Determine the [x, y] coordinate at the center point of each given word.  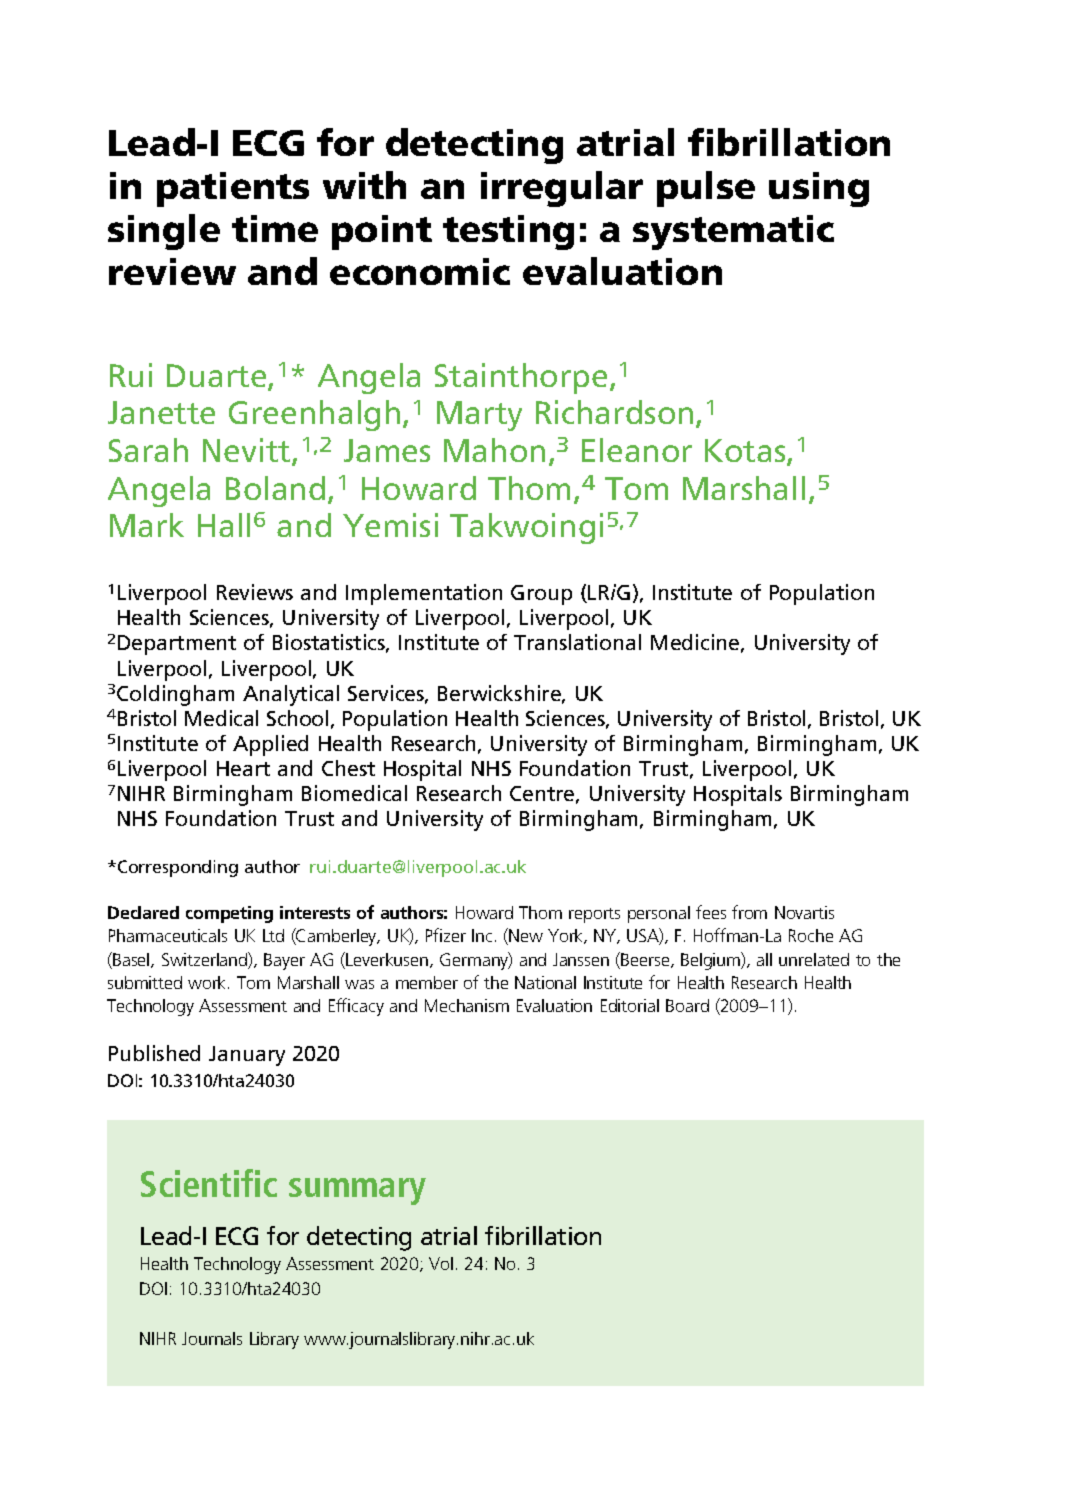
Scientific [209, 1183]
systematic [733, 232]
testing [508, 232]
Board [687, 1005]
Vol [441, 1263]
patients [233, 189]
